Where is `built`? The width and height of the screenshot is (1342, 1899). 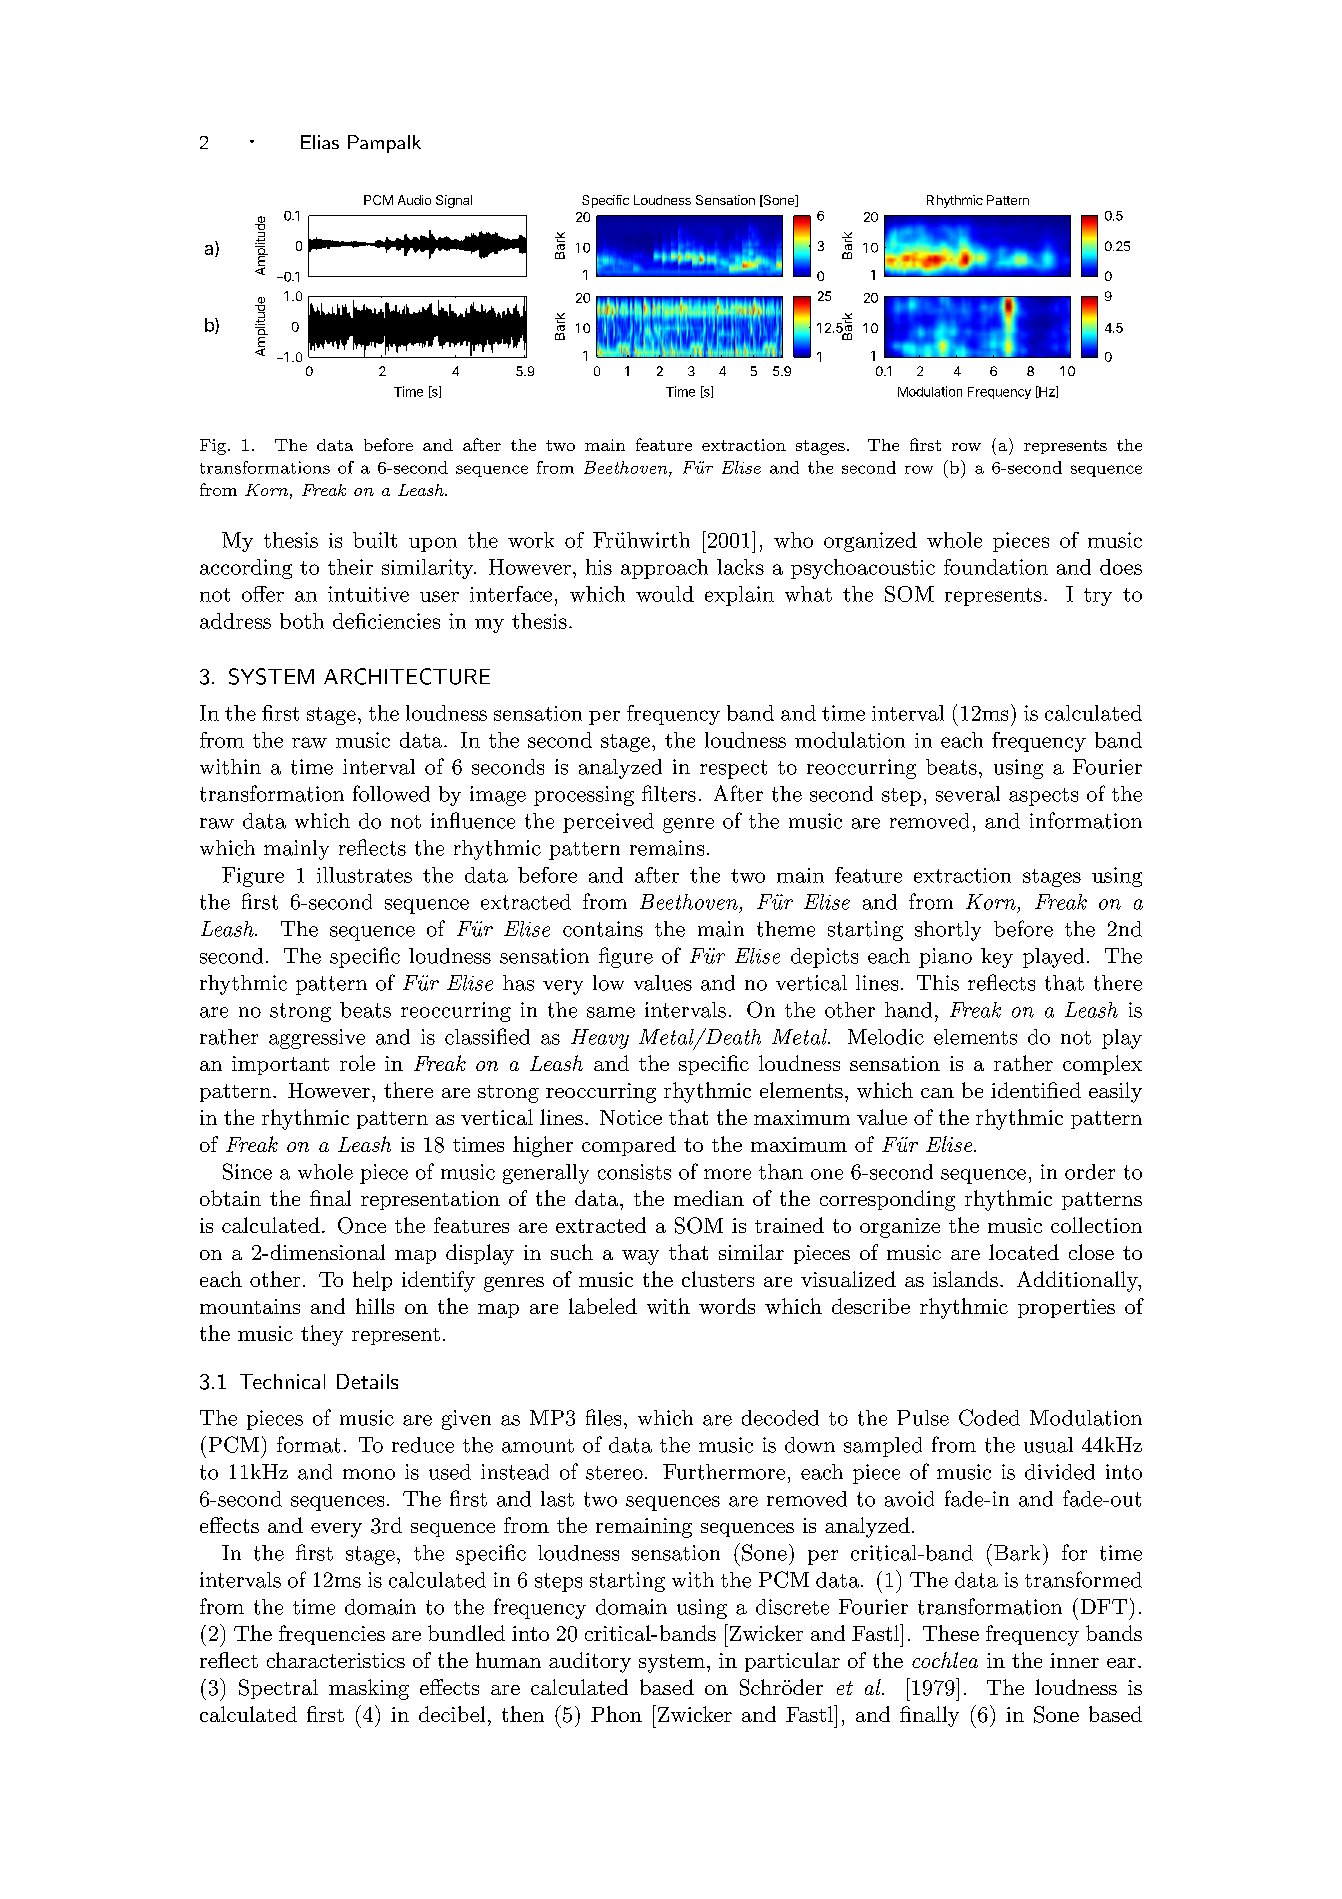
built is located at coordinates (375, 540).
